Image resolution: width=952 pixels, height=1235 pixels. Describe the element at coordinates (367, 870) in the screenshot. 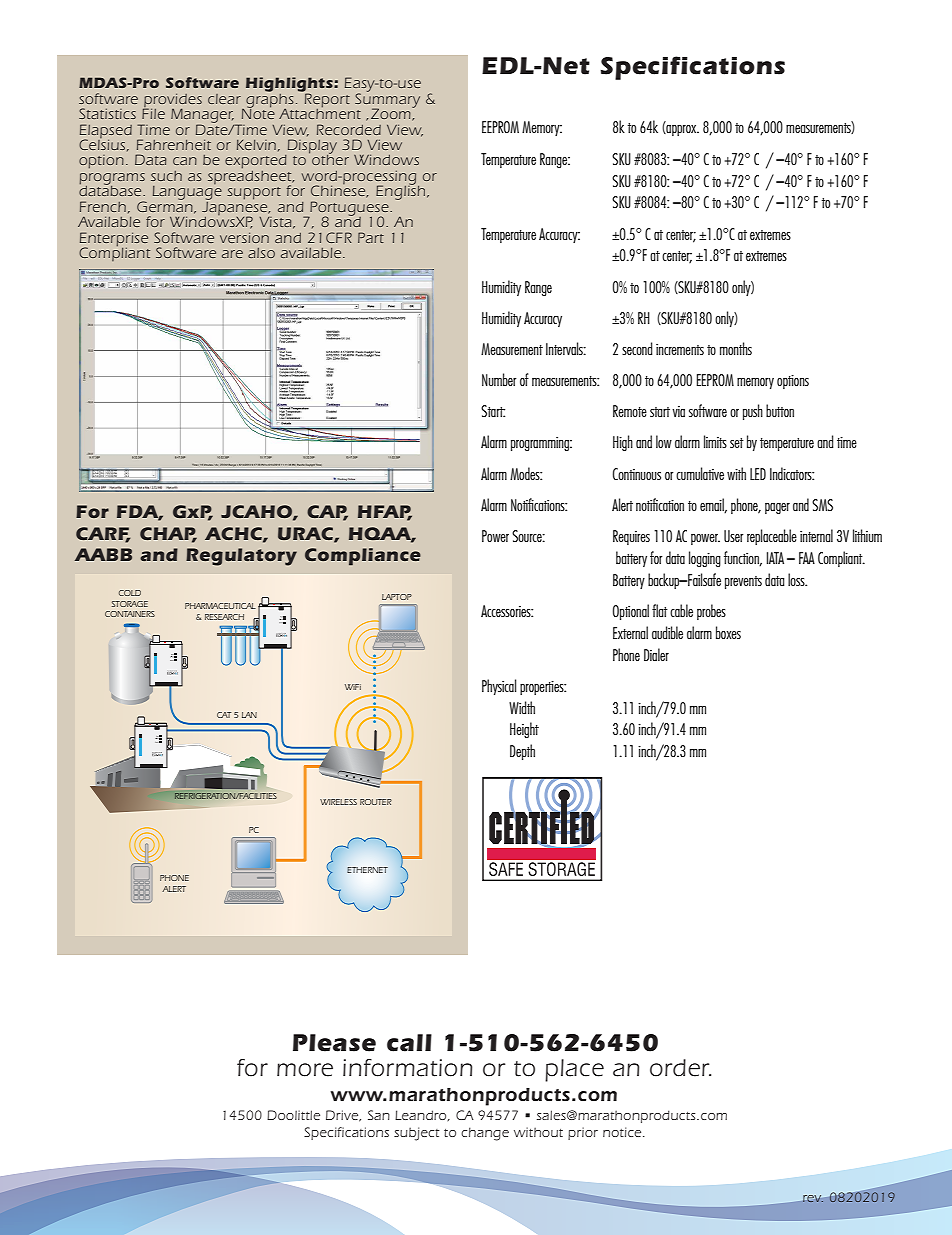

I see `ETHERNET` at that location.
